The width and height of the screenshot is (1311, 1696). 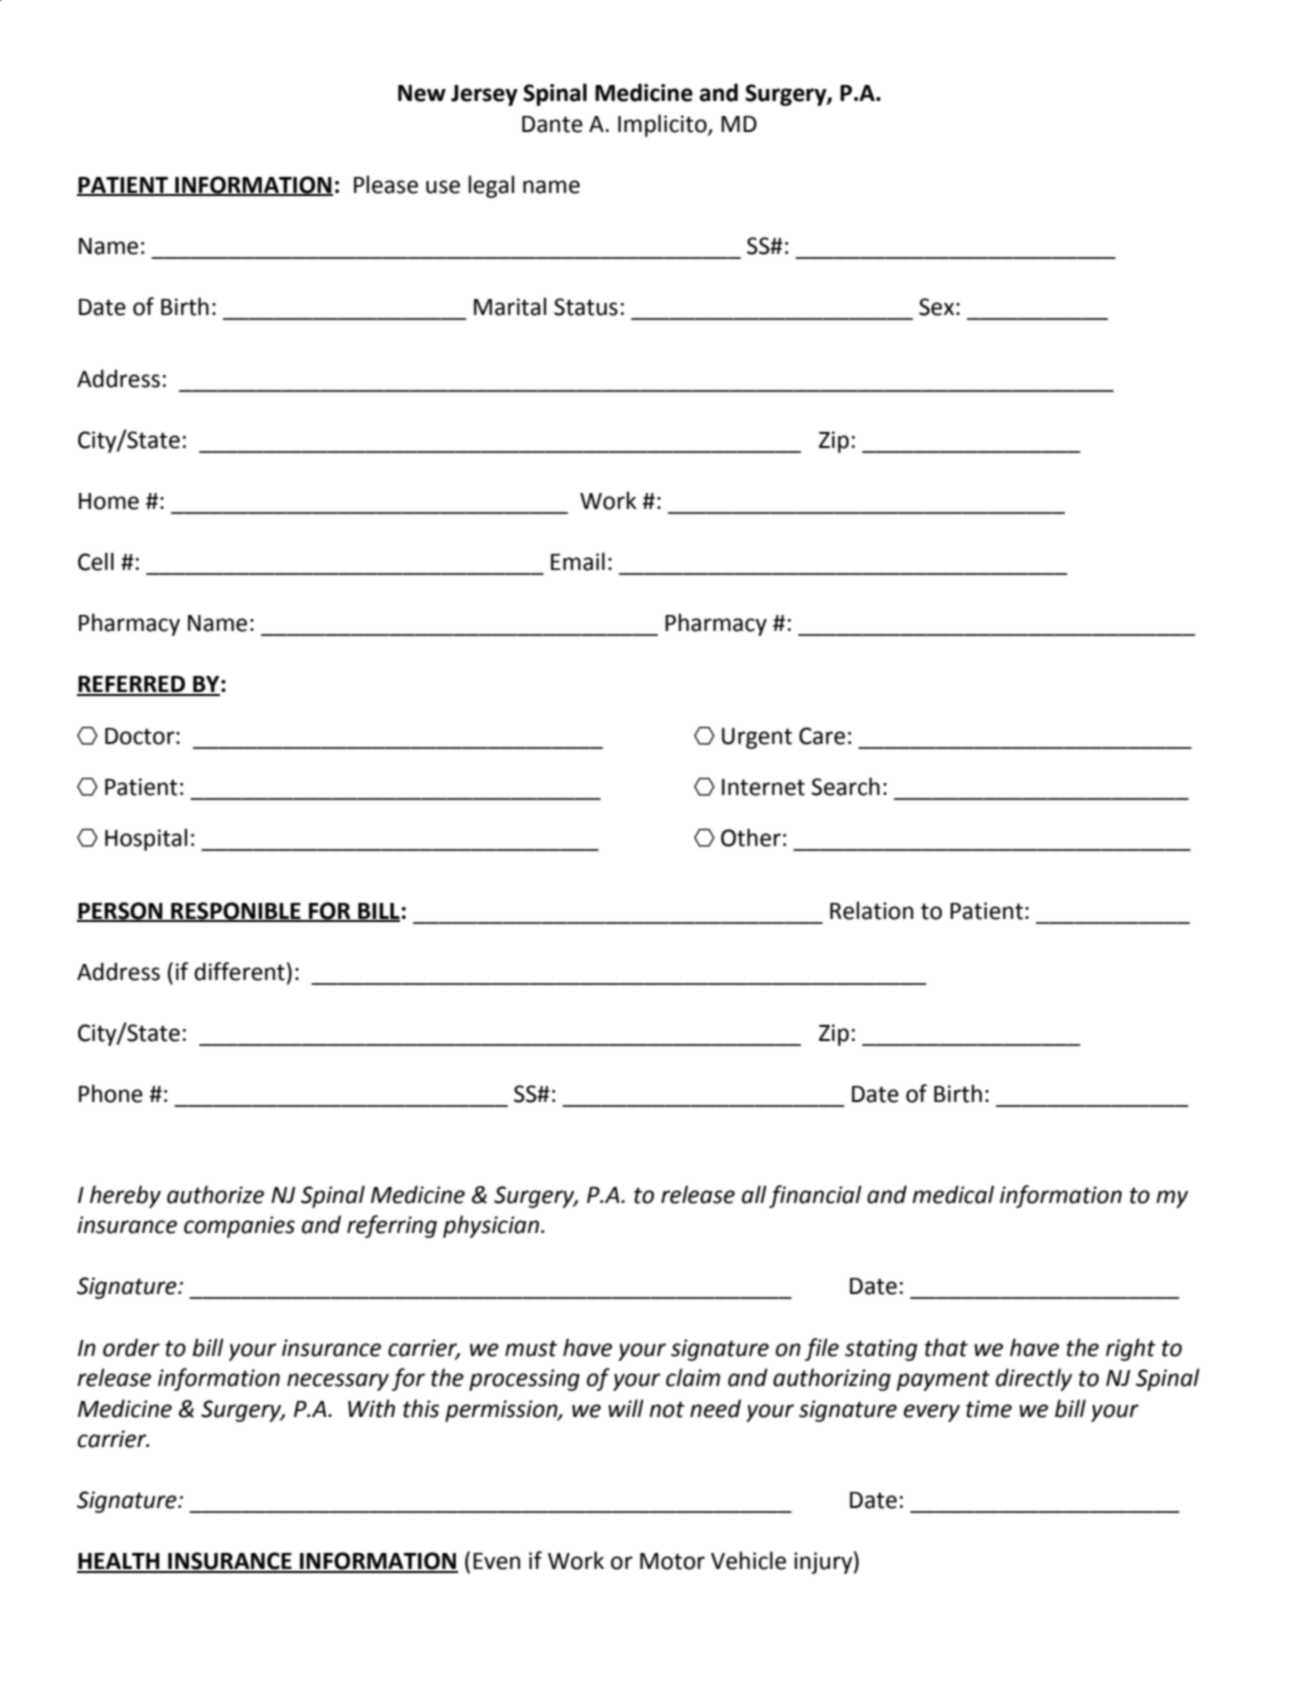 I want to click on Care, so click(x=822, y=736).
